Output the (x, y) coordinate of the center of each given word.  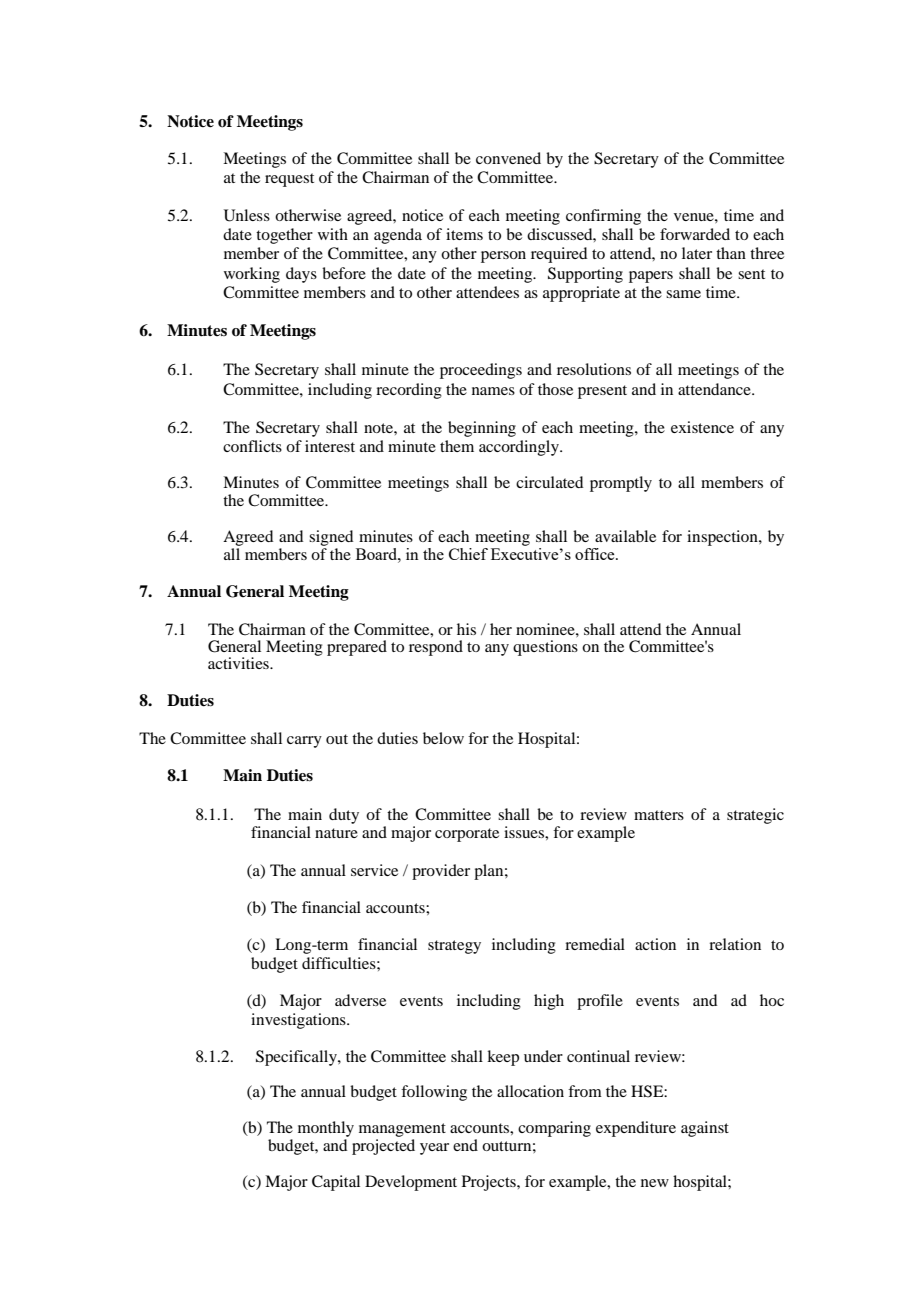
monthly (326, 1129)
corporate (467, 835)
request (289, 180)
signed (331, 538)
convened (508, 158)
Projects (490, 1183)
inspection (723, 538)
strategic (755, 816)
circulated (549, 482)
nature (336, 833)
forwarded (695, 234)
